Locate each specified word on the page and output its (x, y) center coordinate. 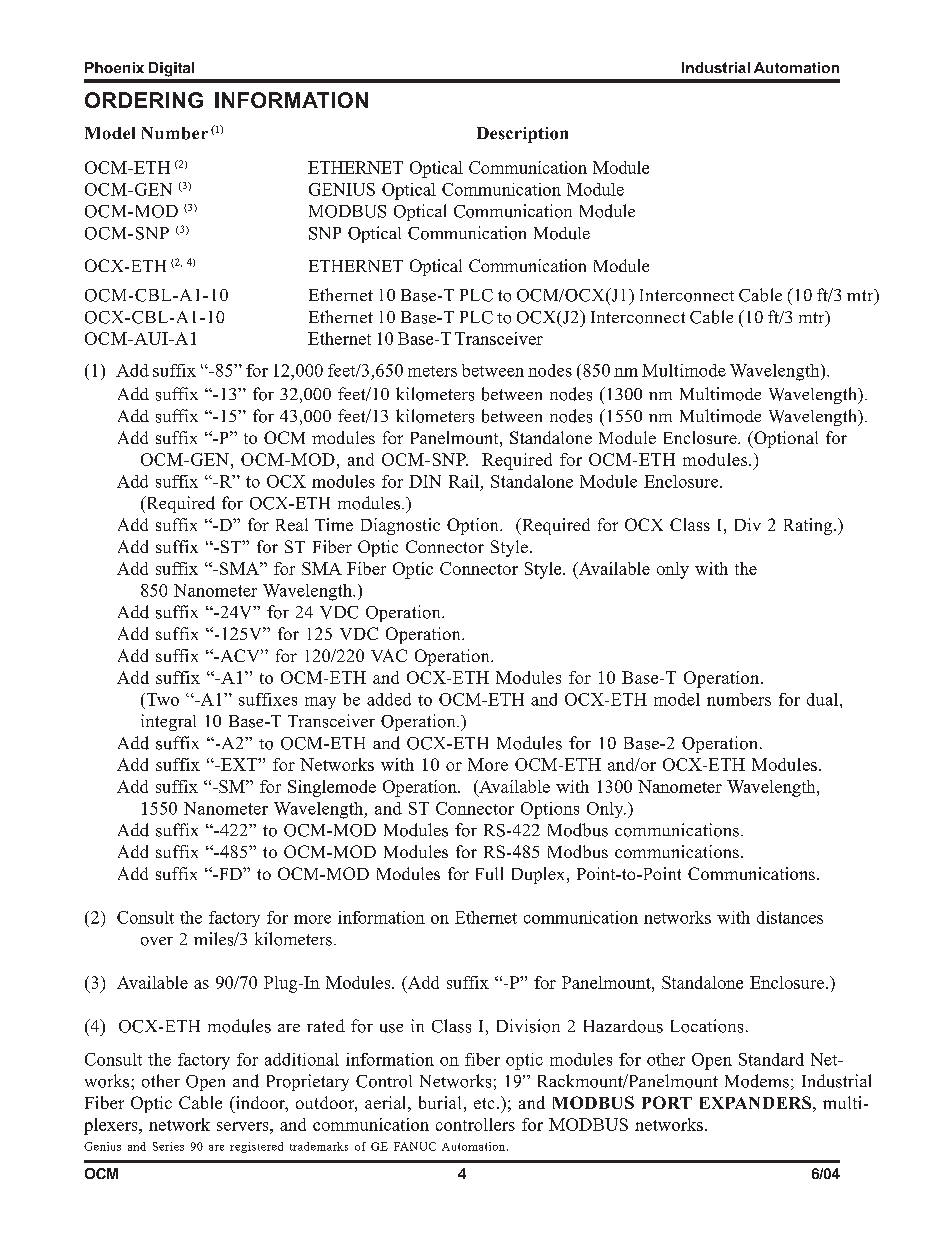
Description (522, 135)
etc (484, 1103)
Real (292, 524)
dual (824, 699)
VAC (389, 655)
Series (168, 1146)
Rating (809, 526)
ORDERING (144, 100)
